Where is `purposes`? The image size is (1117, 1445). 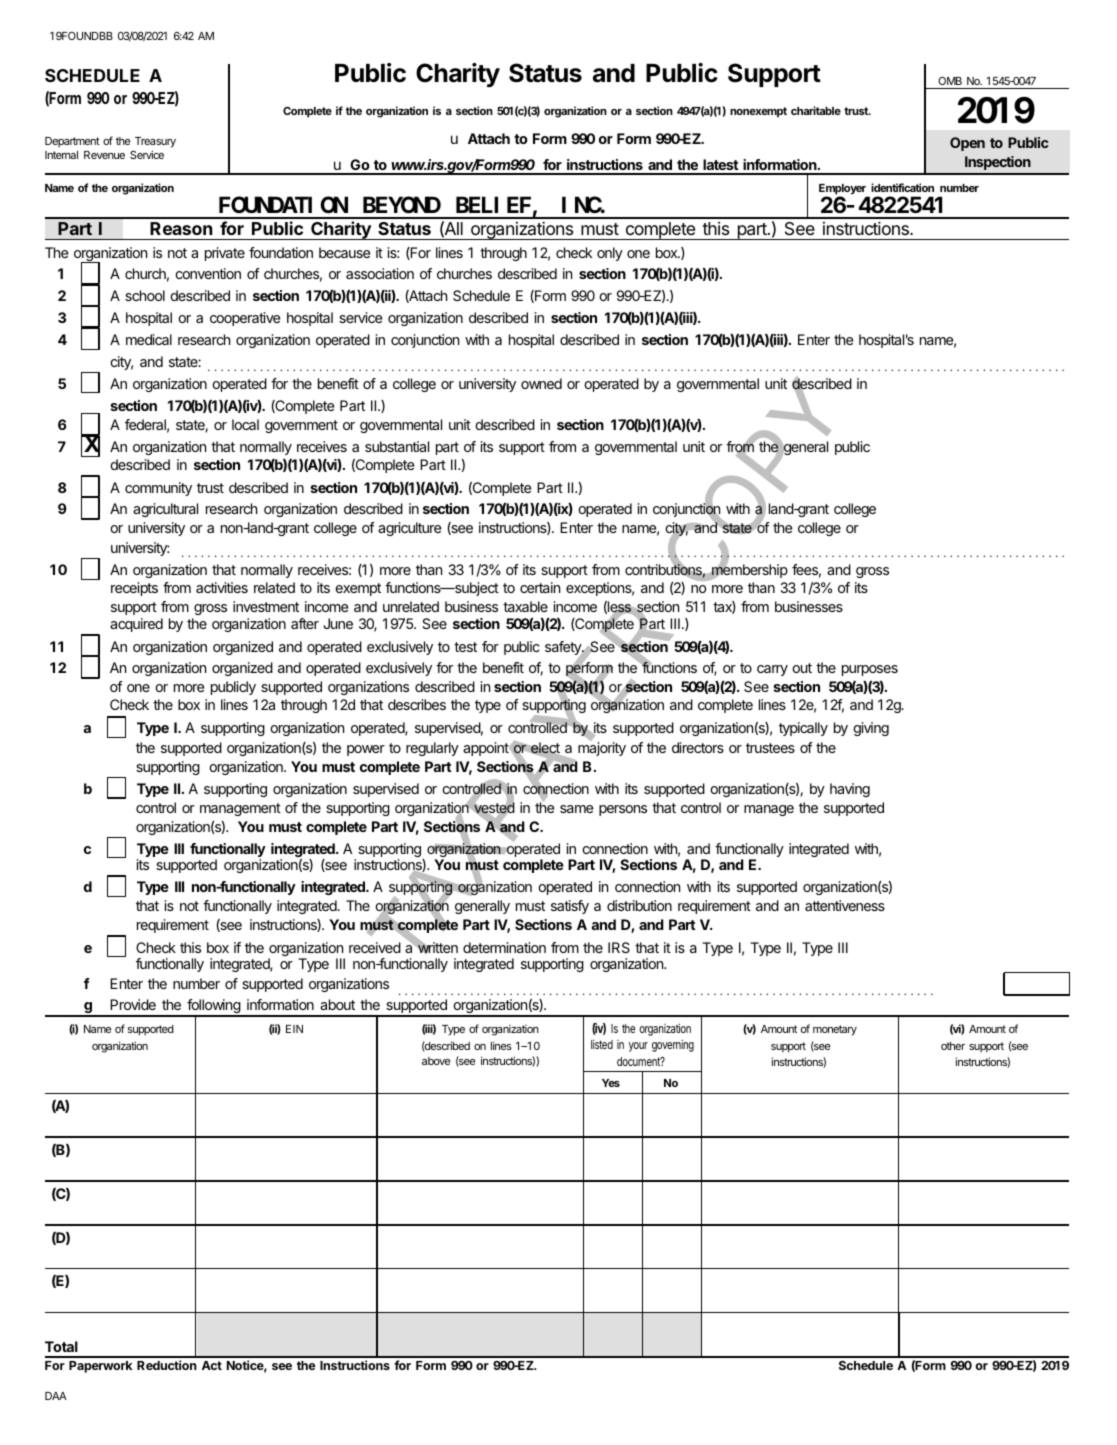 purposes is located at coordinates (870, 670).
